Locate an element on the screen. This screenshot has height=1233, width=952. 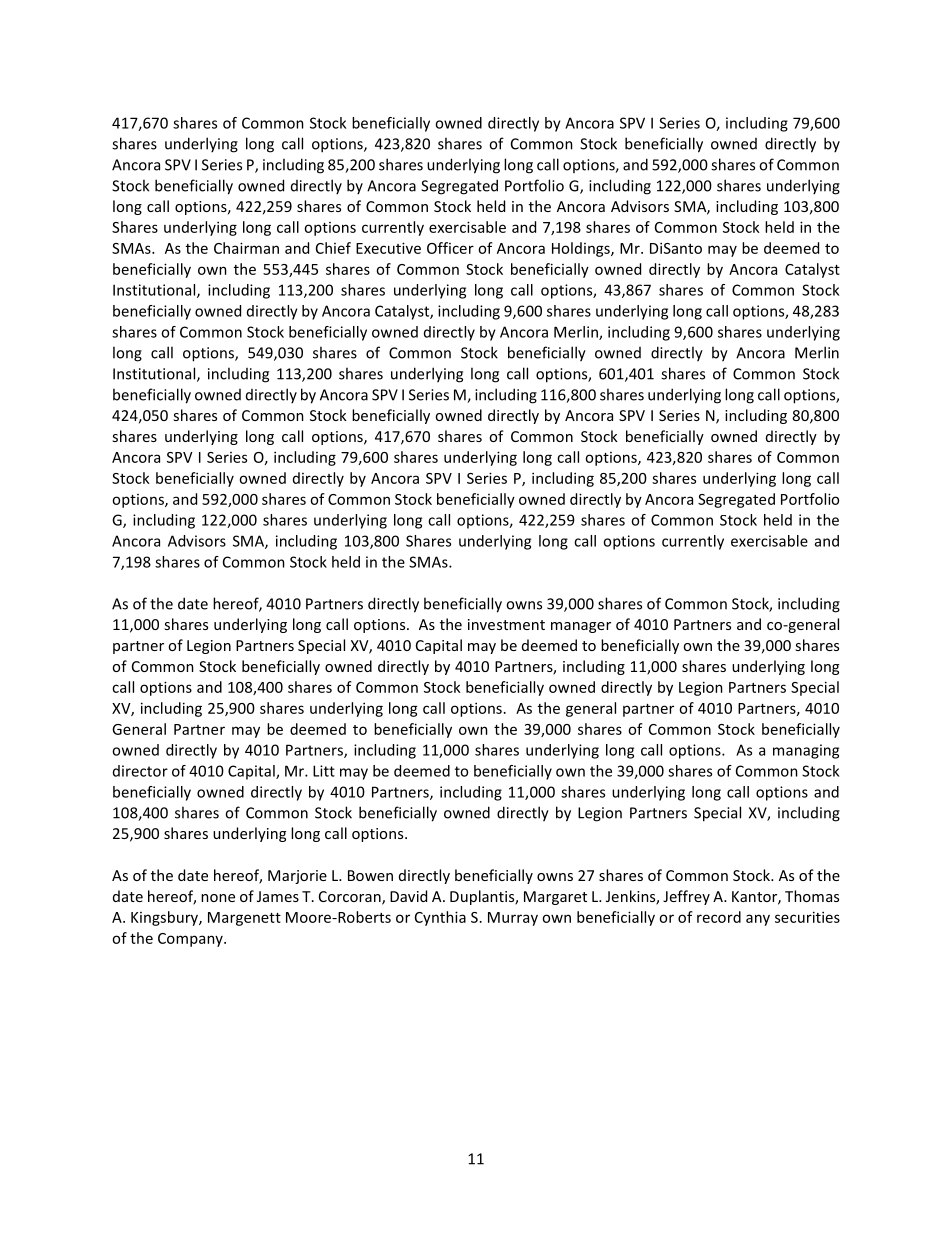
Chairman is located at coordinates (246, 248).
